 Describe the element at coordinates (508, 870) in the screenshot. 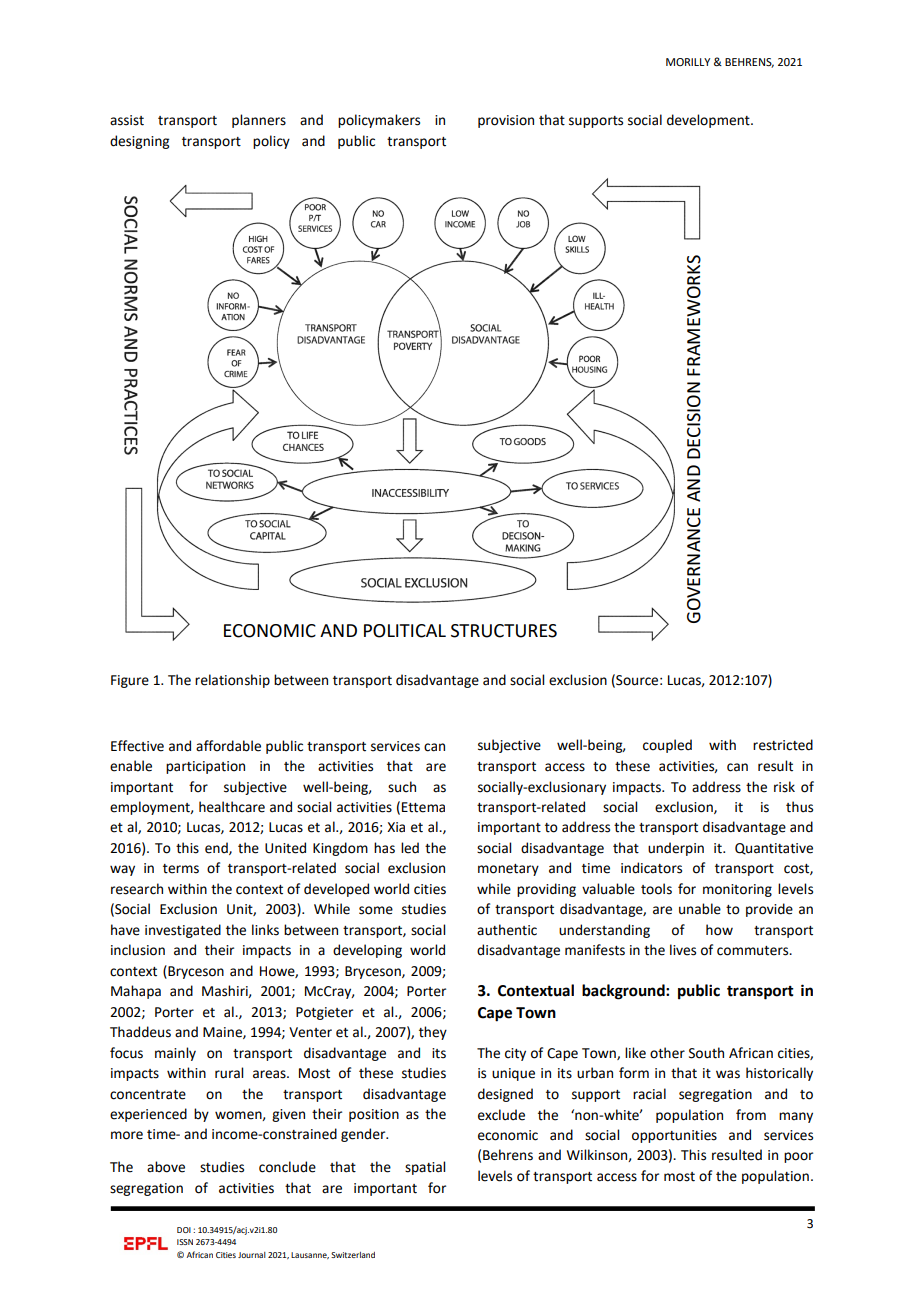

I see `monetary` at that location.
